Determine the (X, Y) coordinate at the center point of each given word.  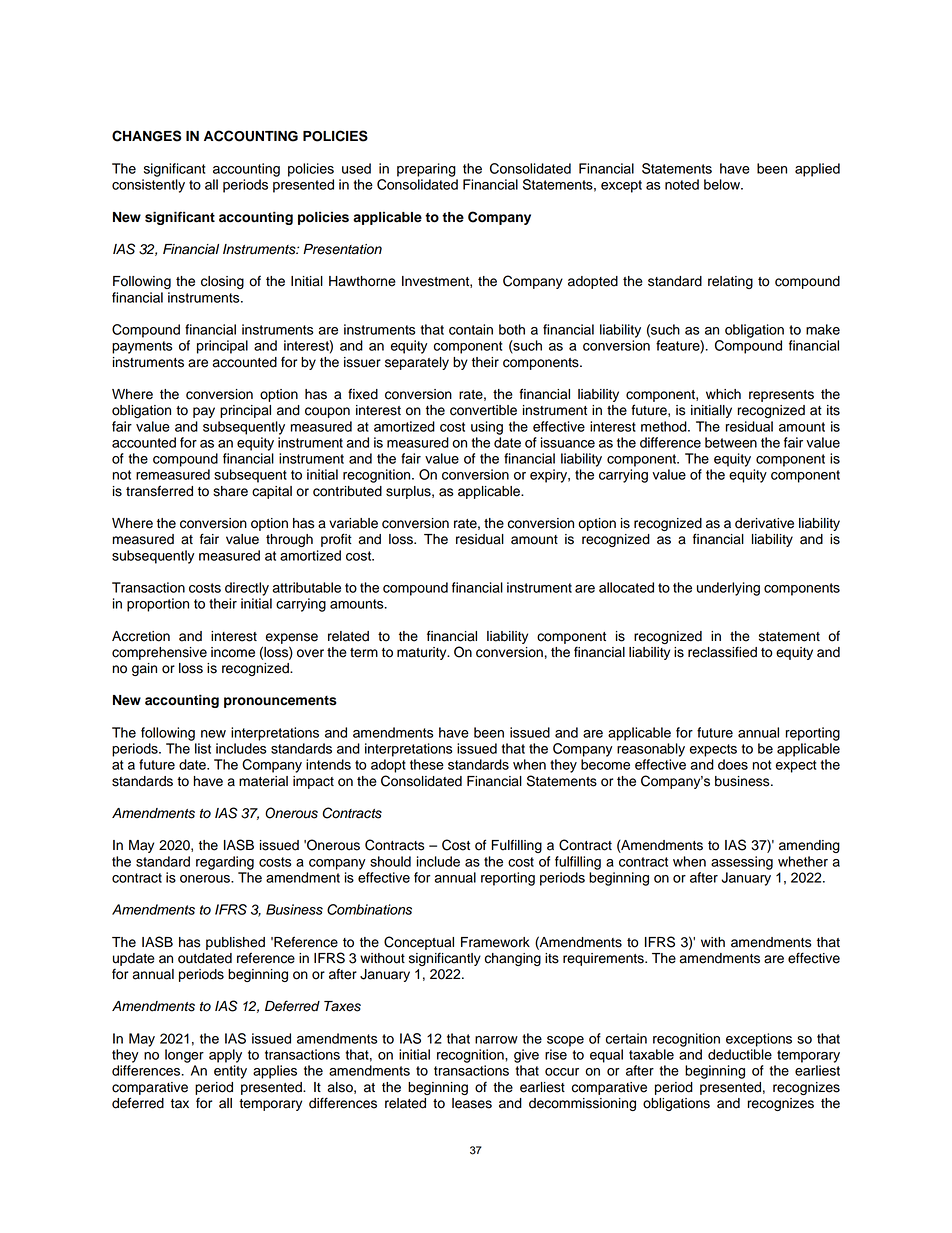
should (390, 861)
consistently (148, 186)
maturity (423, 653)
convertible (483, 410)
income (233, 652)
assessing (742, 863)
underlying (728, 589)
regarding (225, 863)
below (723, 184)
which (723, 394)
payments (142, 347)
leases (472, 1103)
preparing (426, 170)
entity (230, 1072)
